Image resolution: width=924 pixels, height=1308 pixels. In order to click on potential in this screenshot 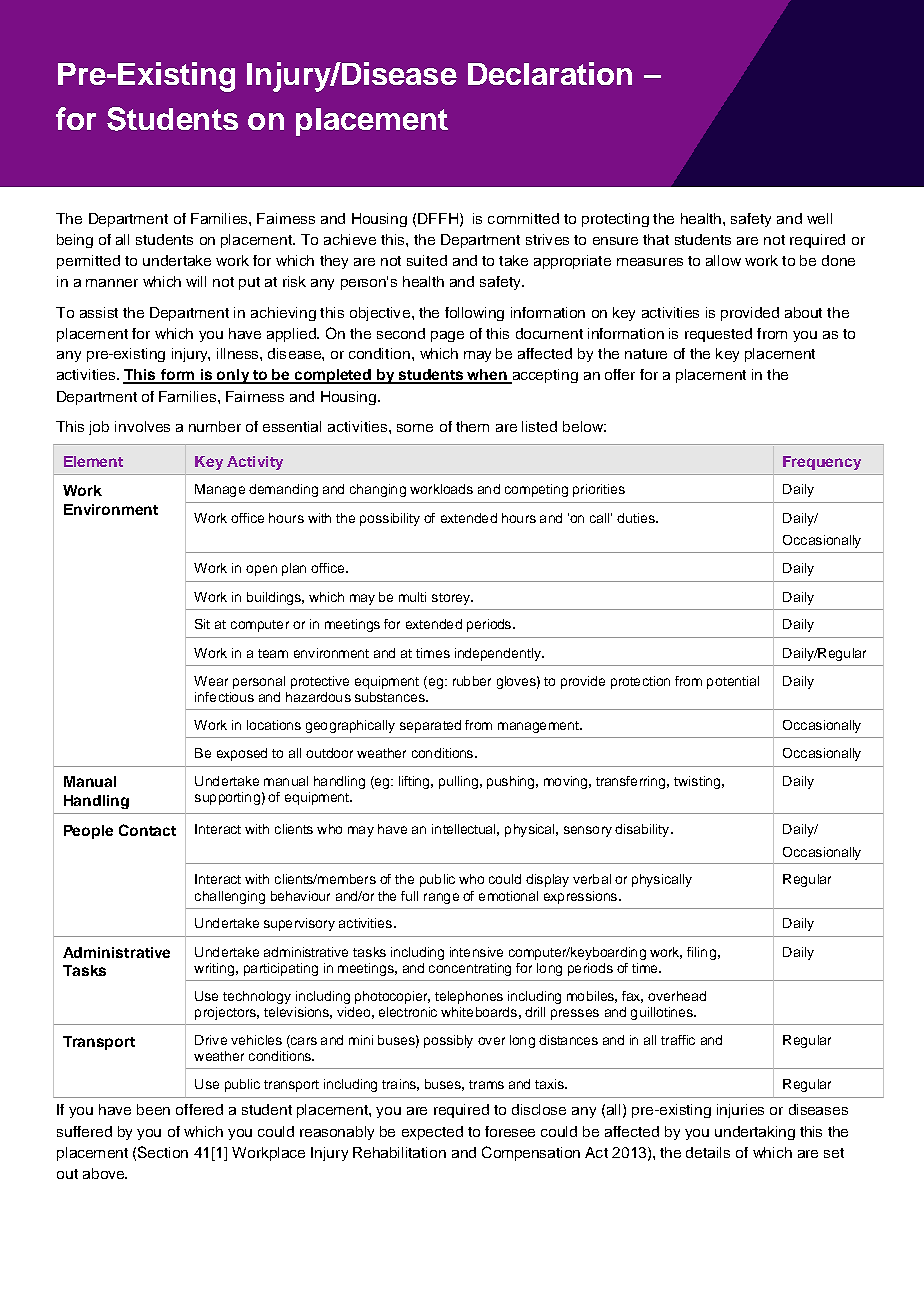, I will do `click(733, 682)`.
